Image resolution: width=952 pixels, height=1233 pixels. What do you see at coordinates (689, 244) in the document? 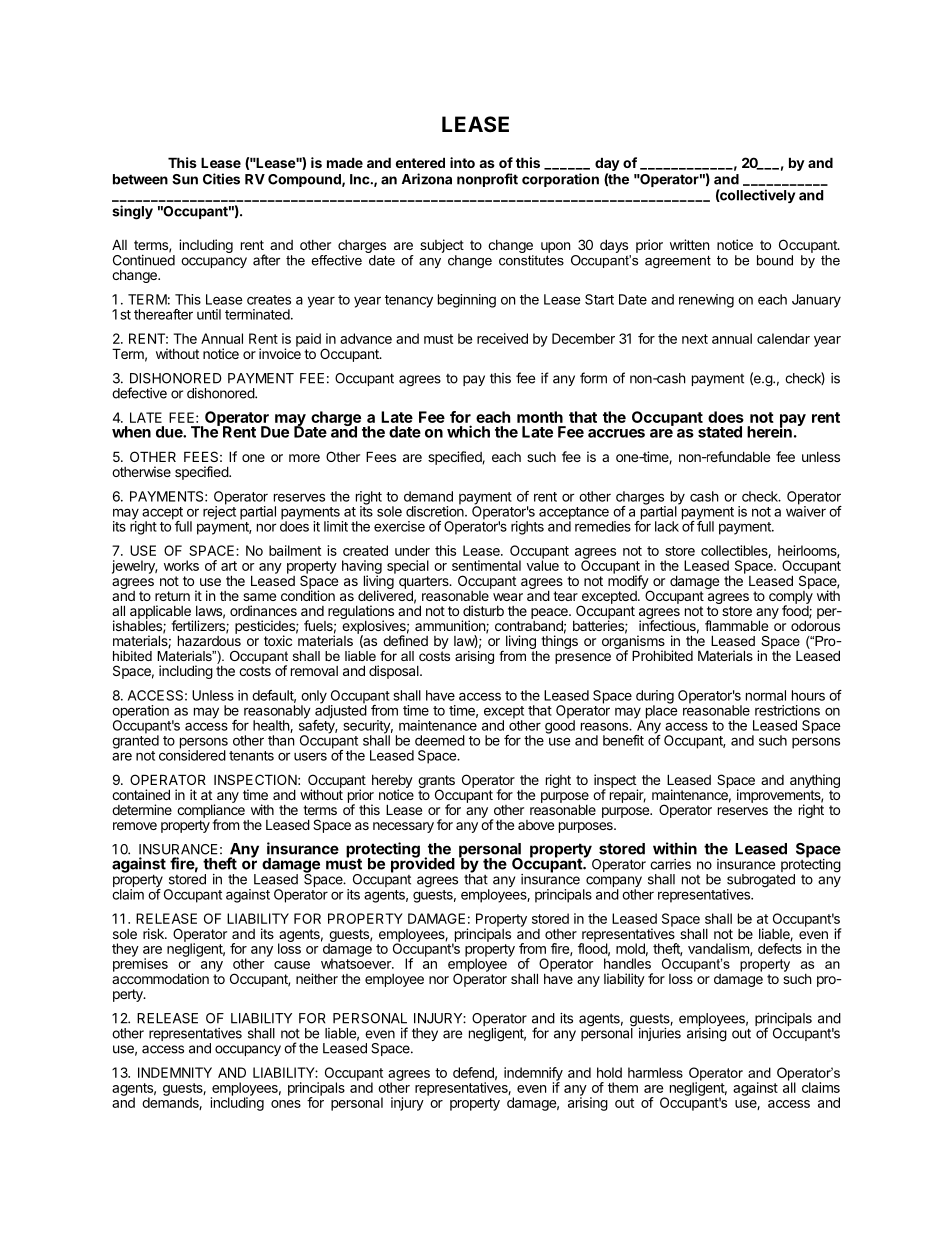
I see `written` at bounding box center [689, 244].
